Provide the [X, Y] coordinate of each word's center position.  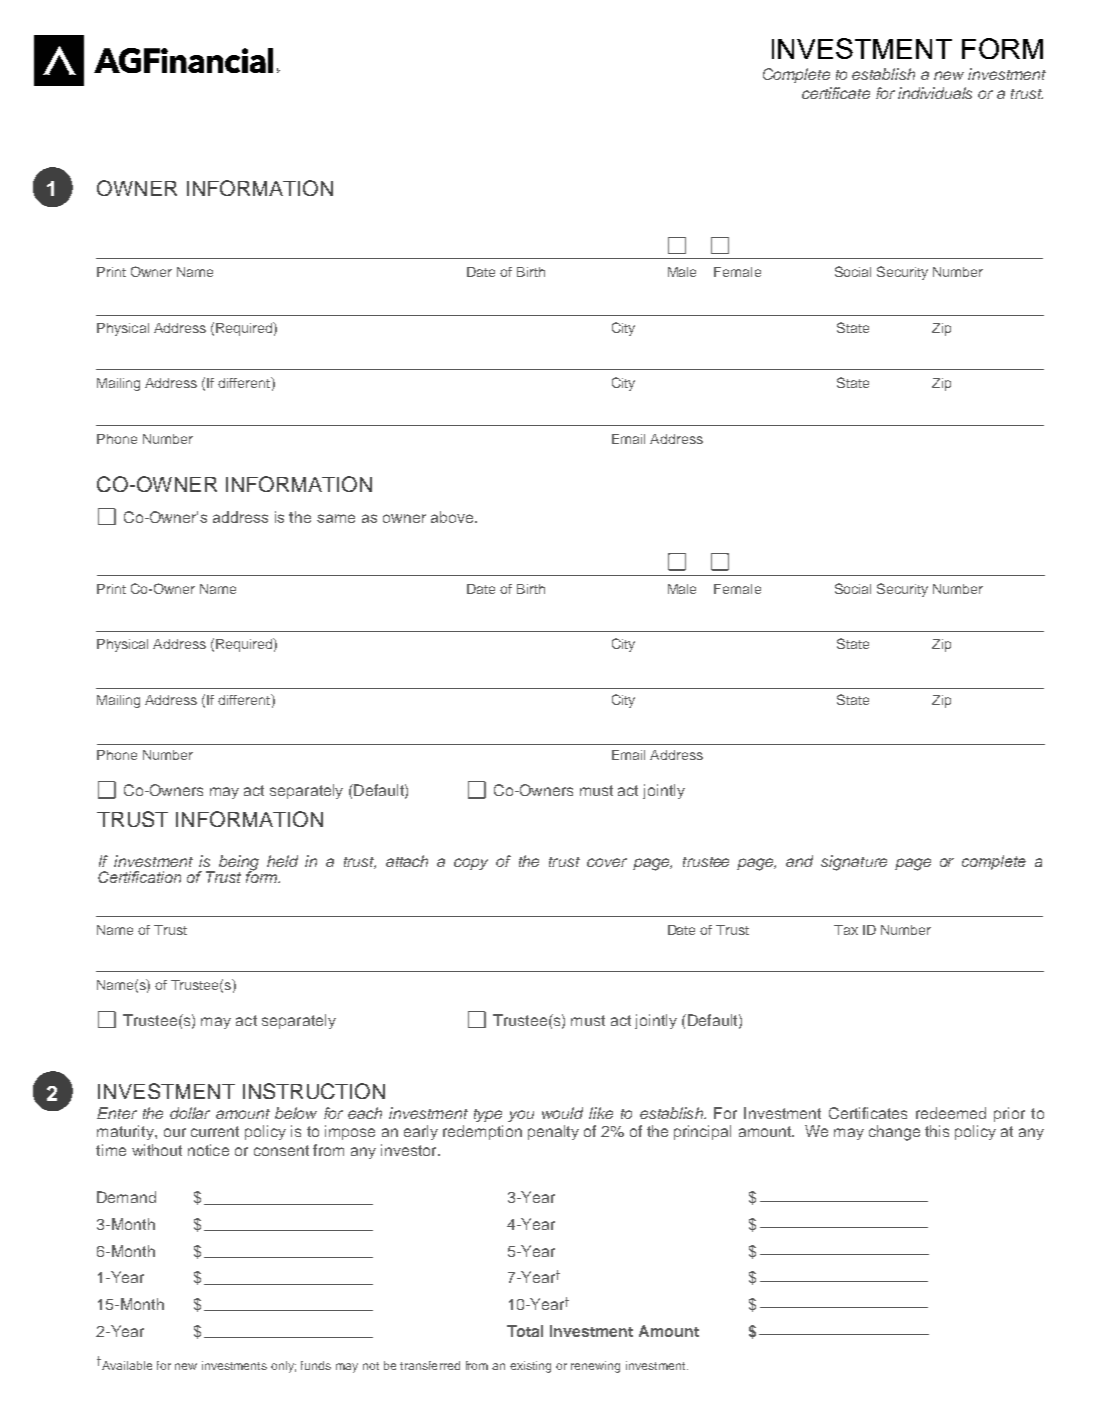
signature [854, 863]
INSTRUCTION [314, 1091]
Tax [846, 930]
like [601, 1113]
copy [471, 864]
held [282, 861]
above [453, 517]
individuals [935, 93]
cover [607, 862]
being [239, 864]
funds [316, 1365]
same [336, 518]
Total [525, 1331]
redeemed [951, 1113]
